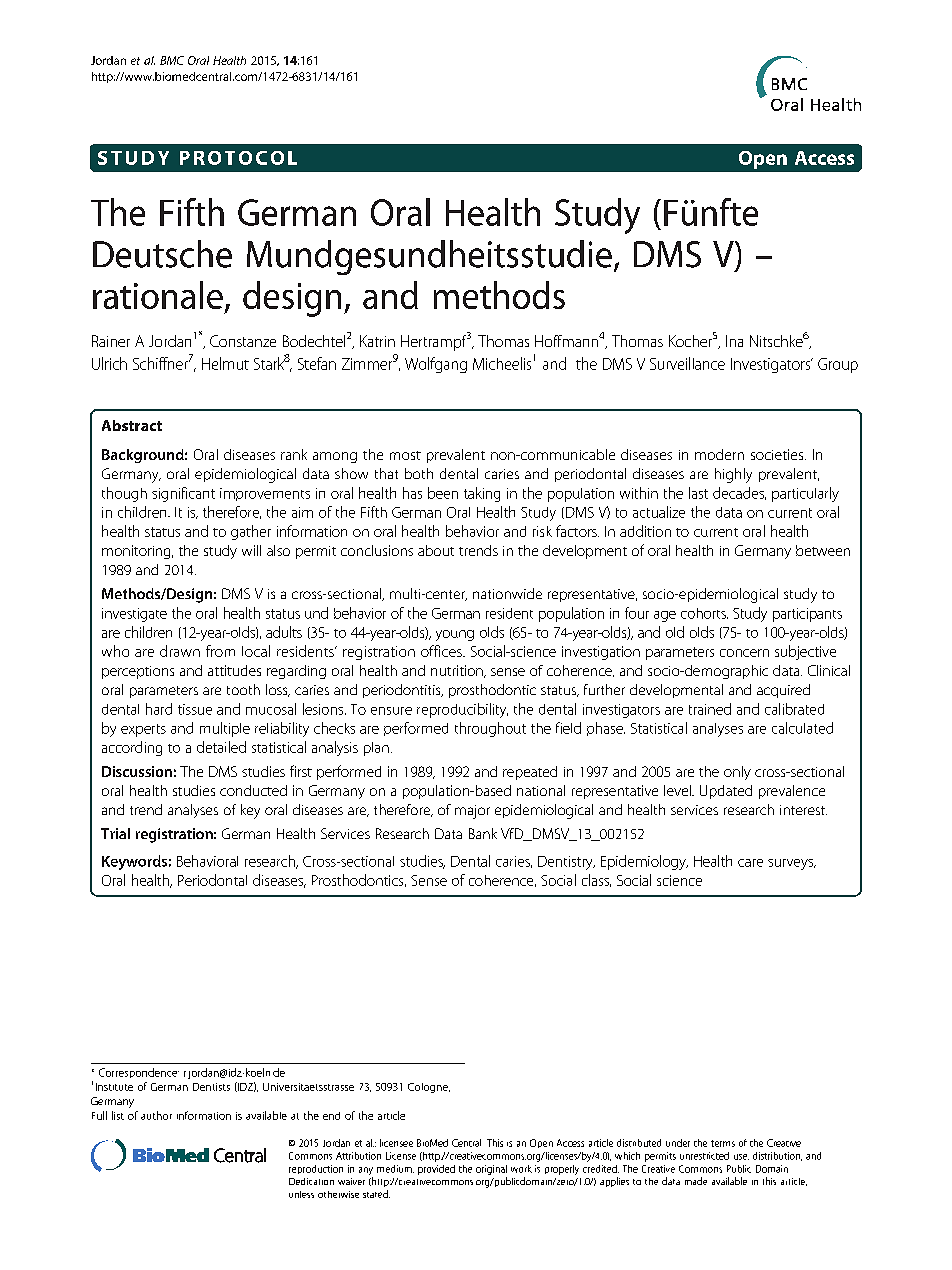  Describe the element at coordinates (183, 494) in the page. I see `significant` at that location.
